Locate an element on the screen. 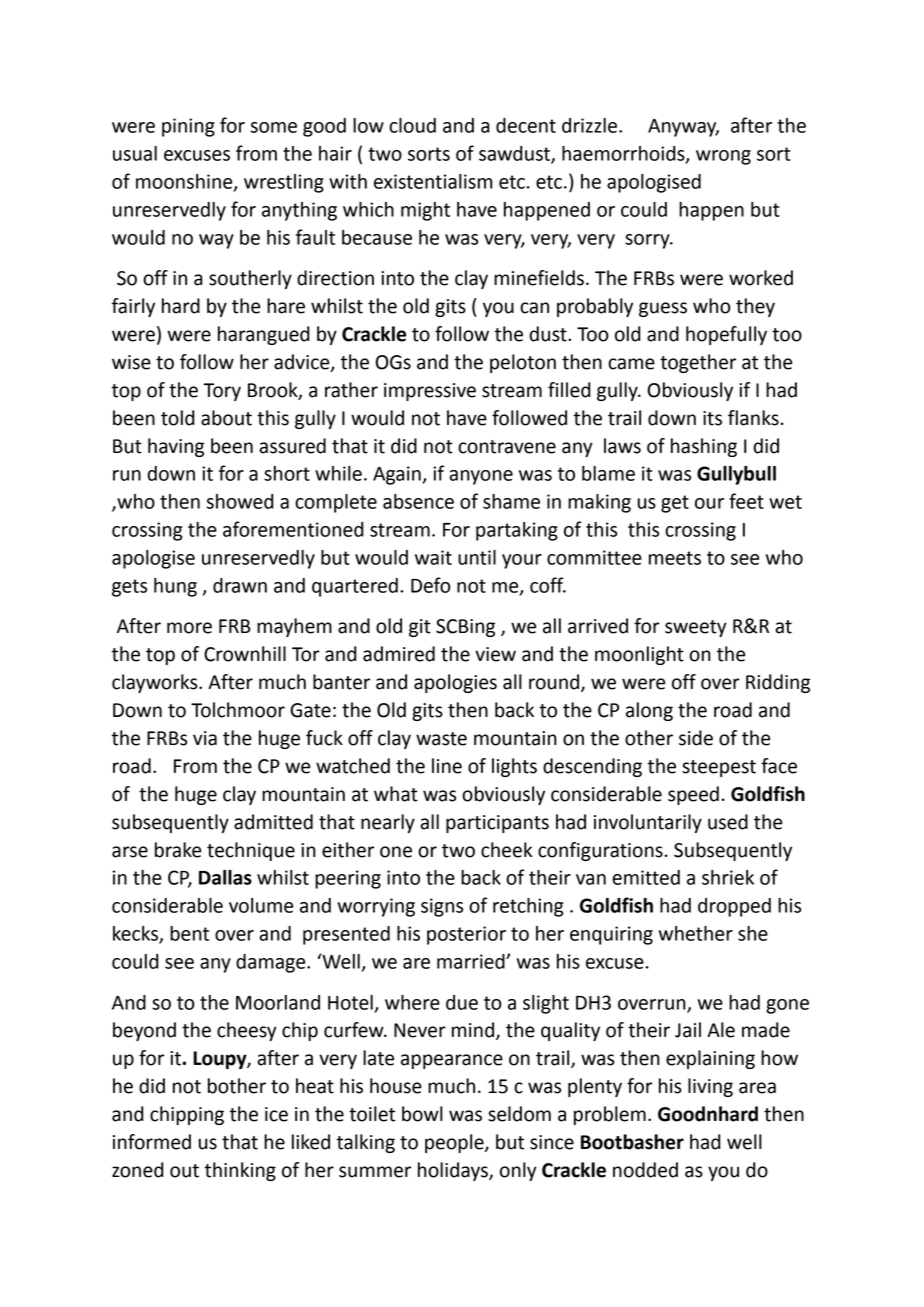 The width and height of the screenshot is (924, 1307). more is located at coordinates (189, 628).
